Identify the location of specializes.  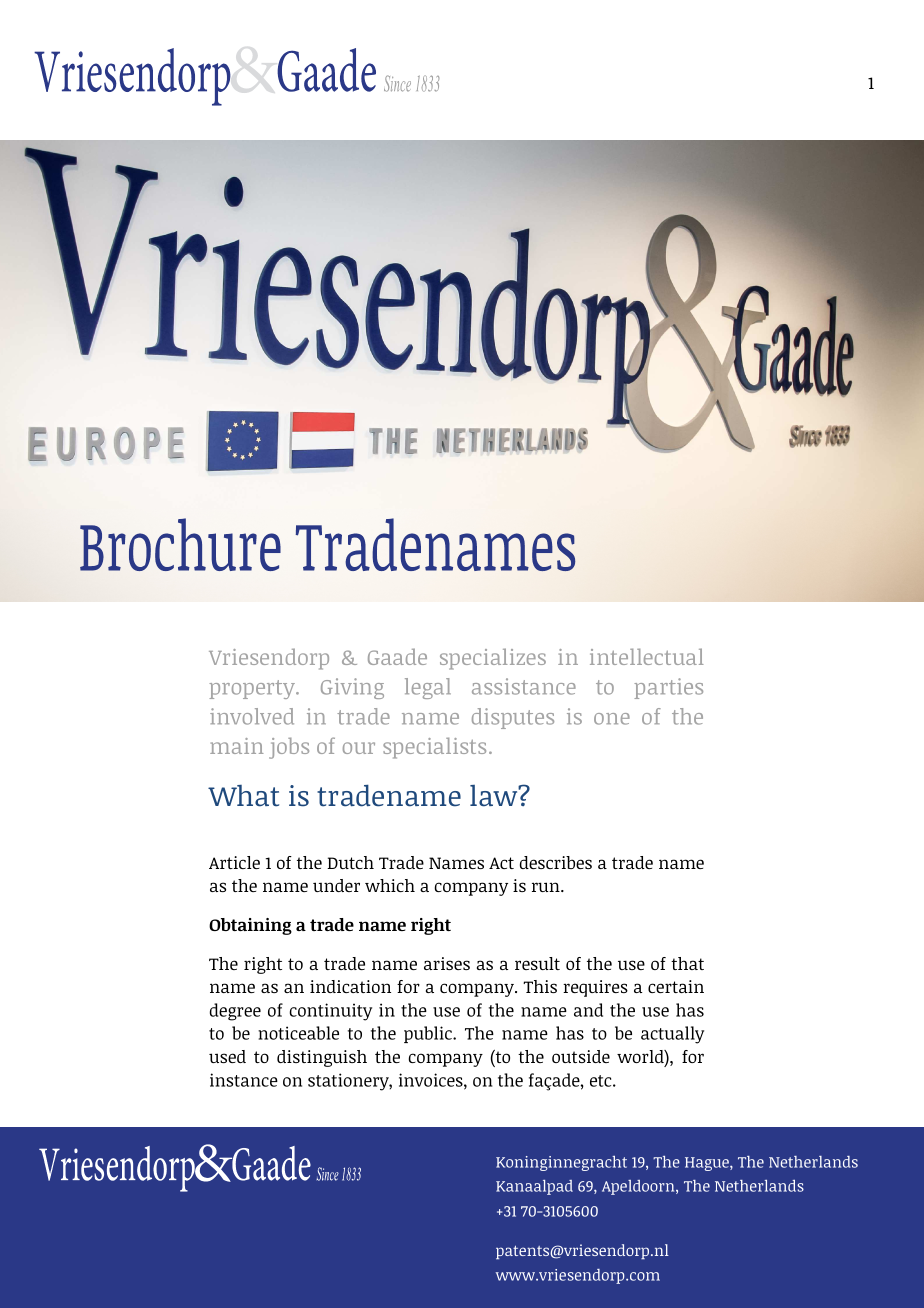
(493, 659).
